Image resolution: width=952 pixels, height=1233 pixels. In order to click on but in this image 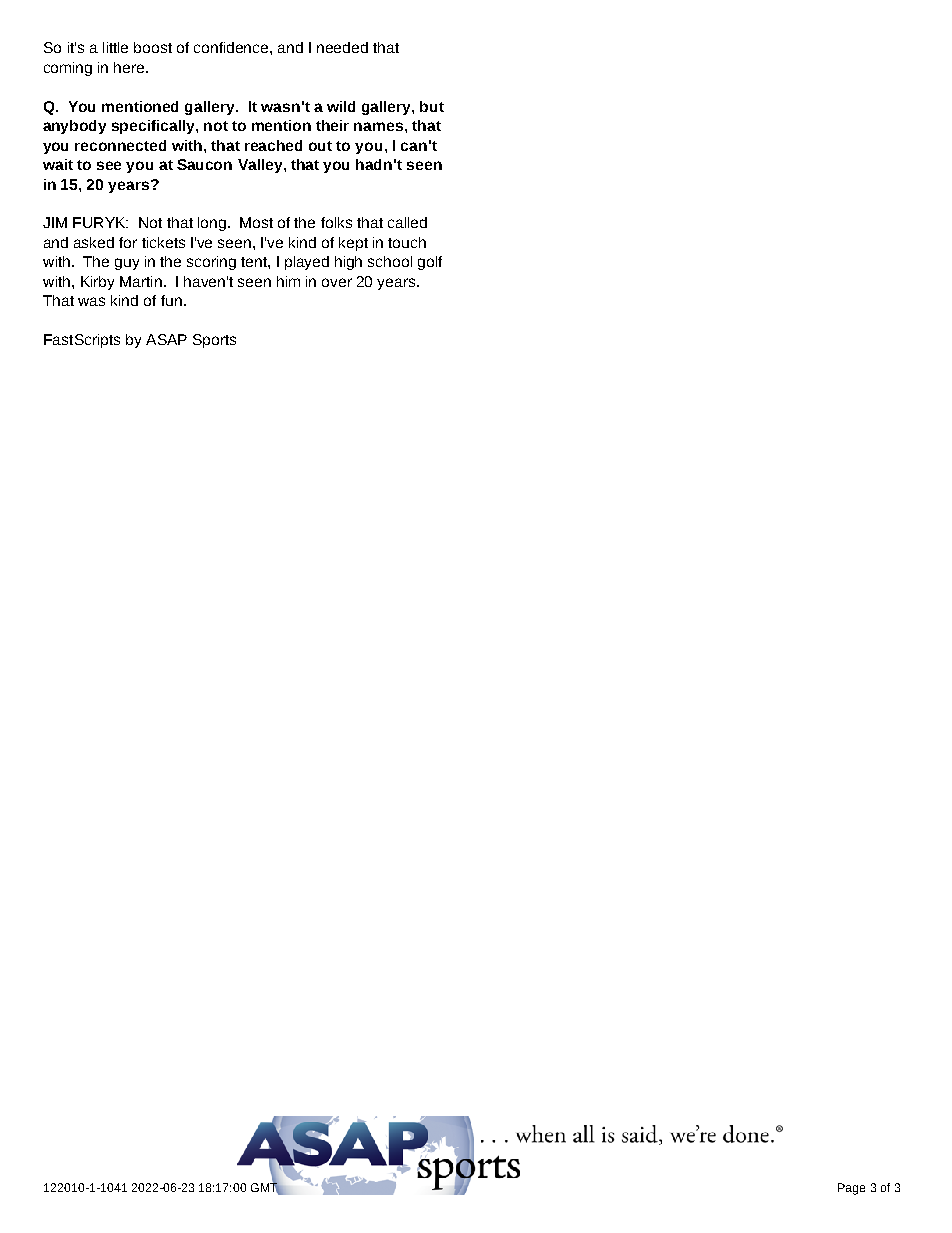, I will do `click(432, 106)`.
